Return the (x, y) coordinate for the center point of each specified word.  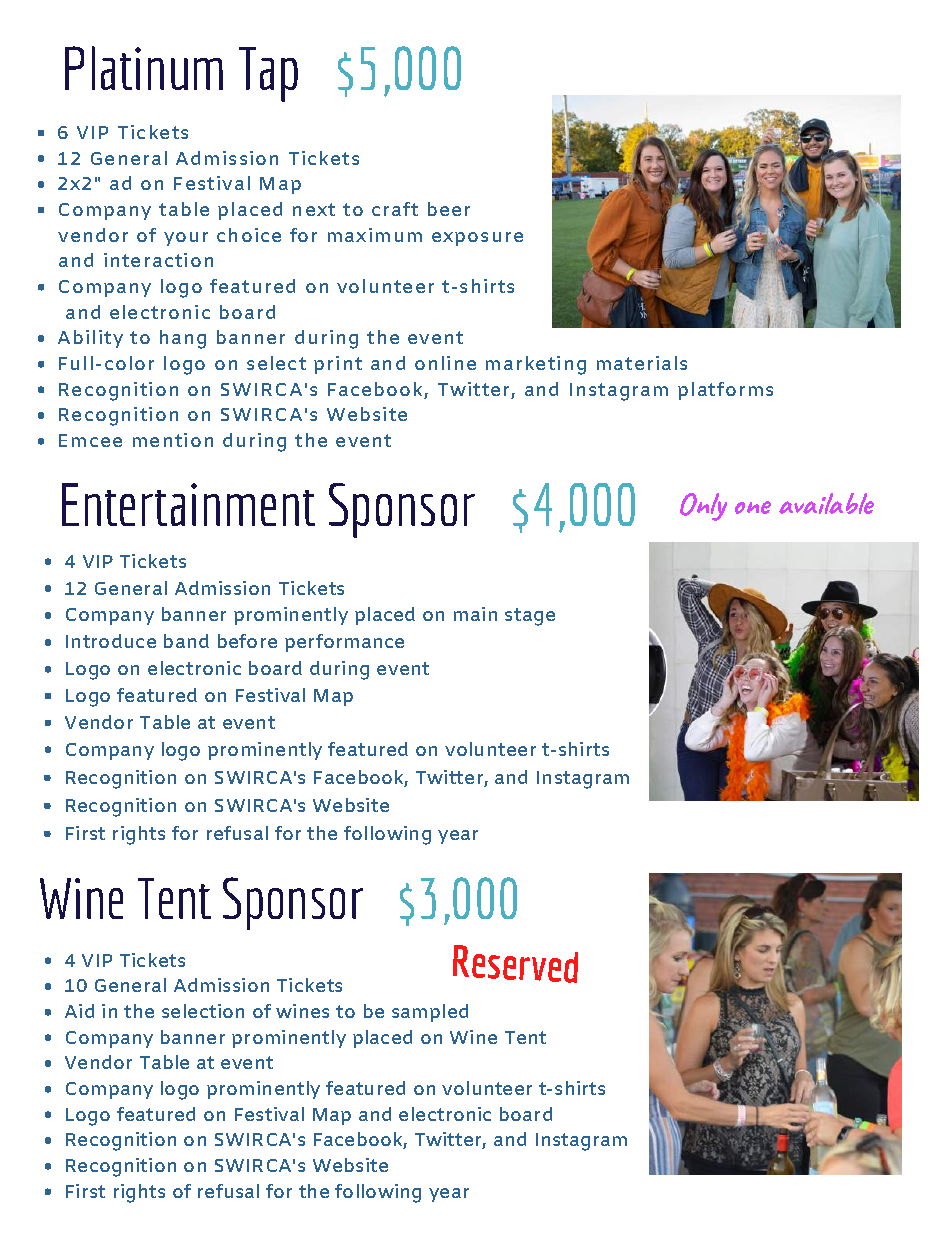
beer (449, 209)
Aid (79, 1011)
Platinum (144, 68)
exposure (477, 239)
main (475, 614)
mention (173, 440)
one (753, 507)
